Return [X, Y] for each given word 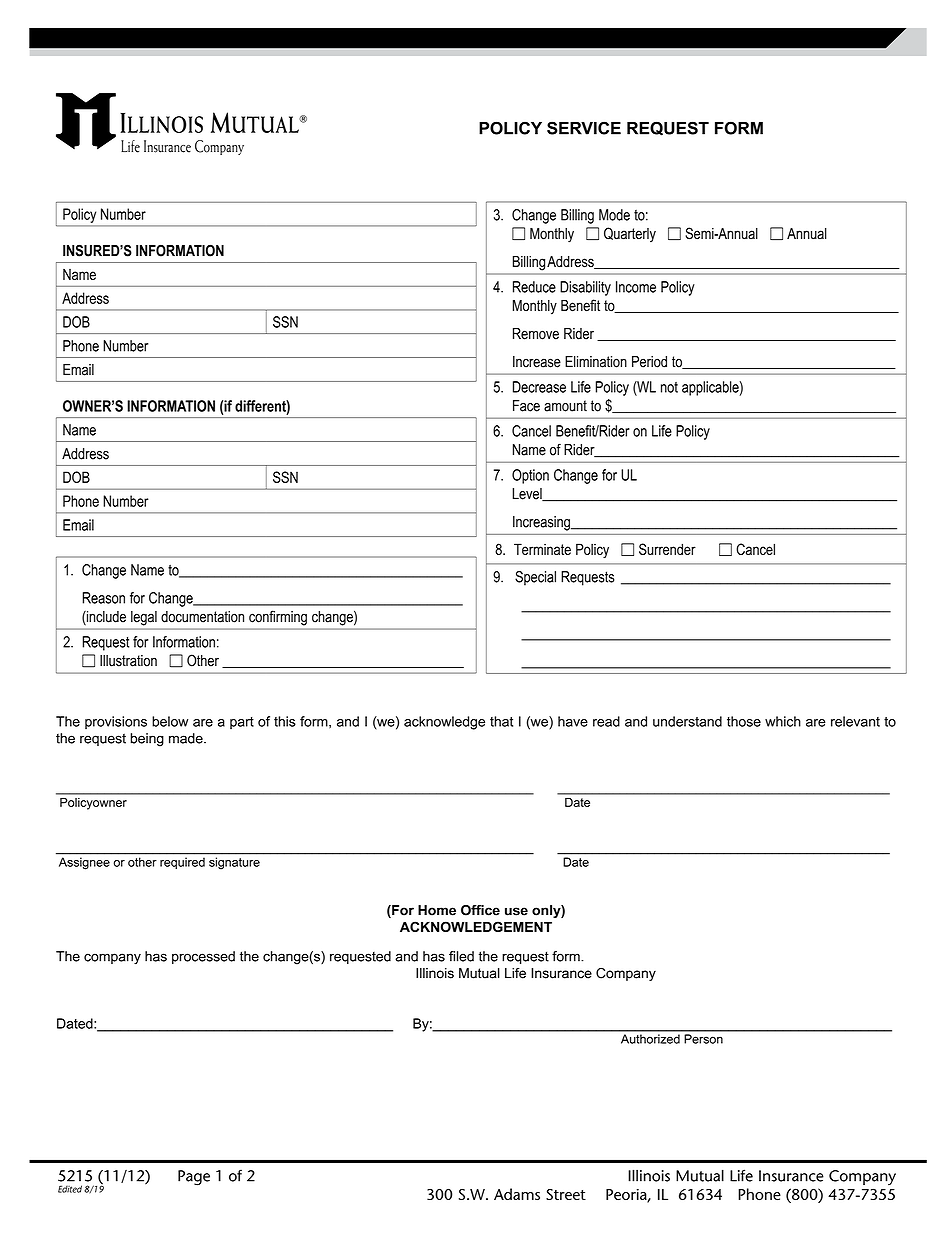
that [501, 721]
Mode [614, 215]
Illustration [128, 661]
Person [704, 1039]
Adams [517, 1194]
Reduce [534, 287]
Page [194, 1178]
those [744, 721]
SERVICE [584, 128]
